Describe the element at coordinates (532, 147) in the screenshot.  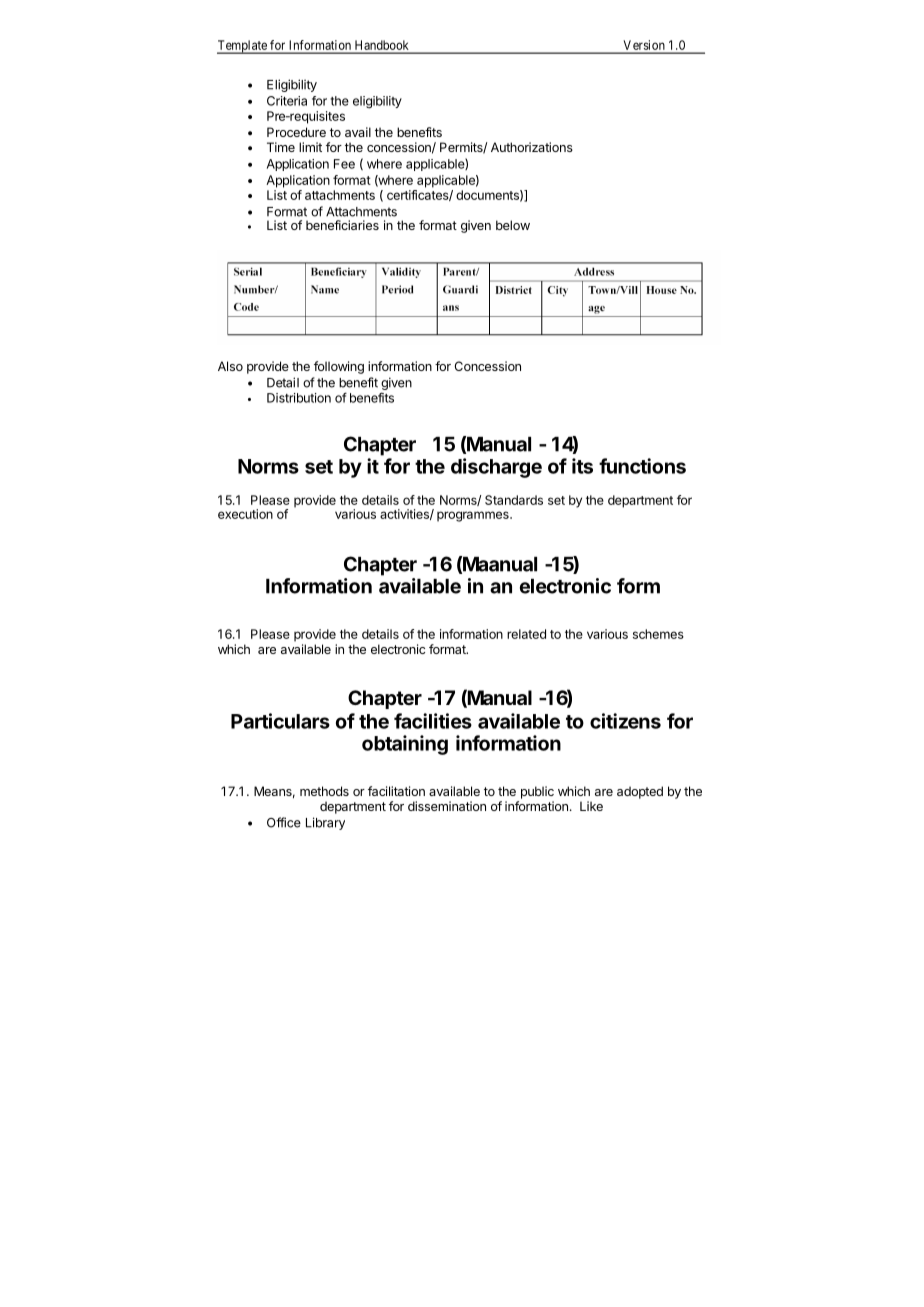
I see `Authorizations` at that location.
